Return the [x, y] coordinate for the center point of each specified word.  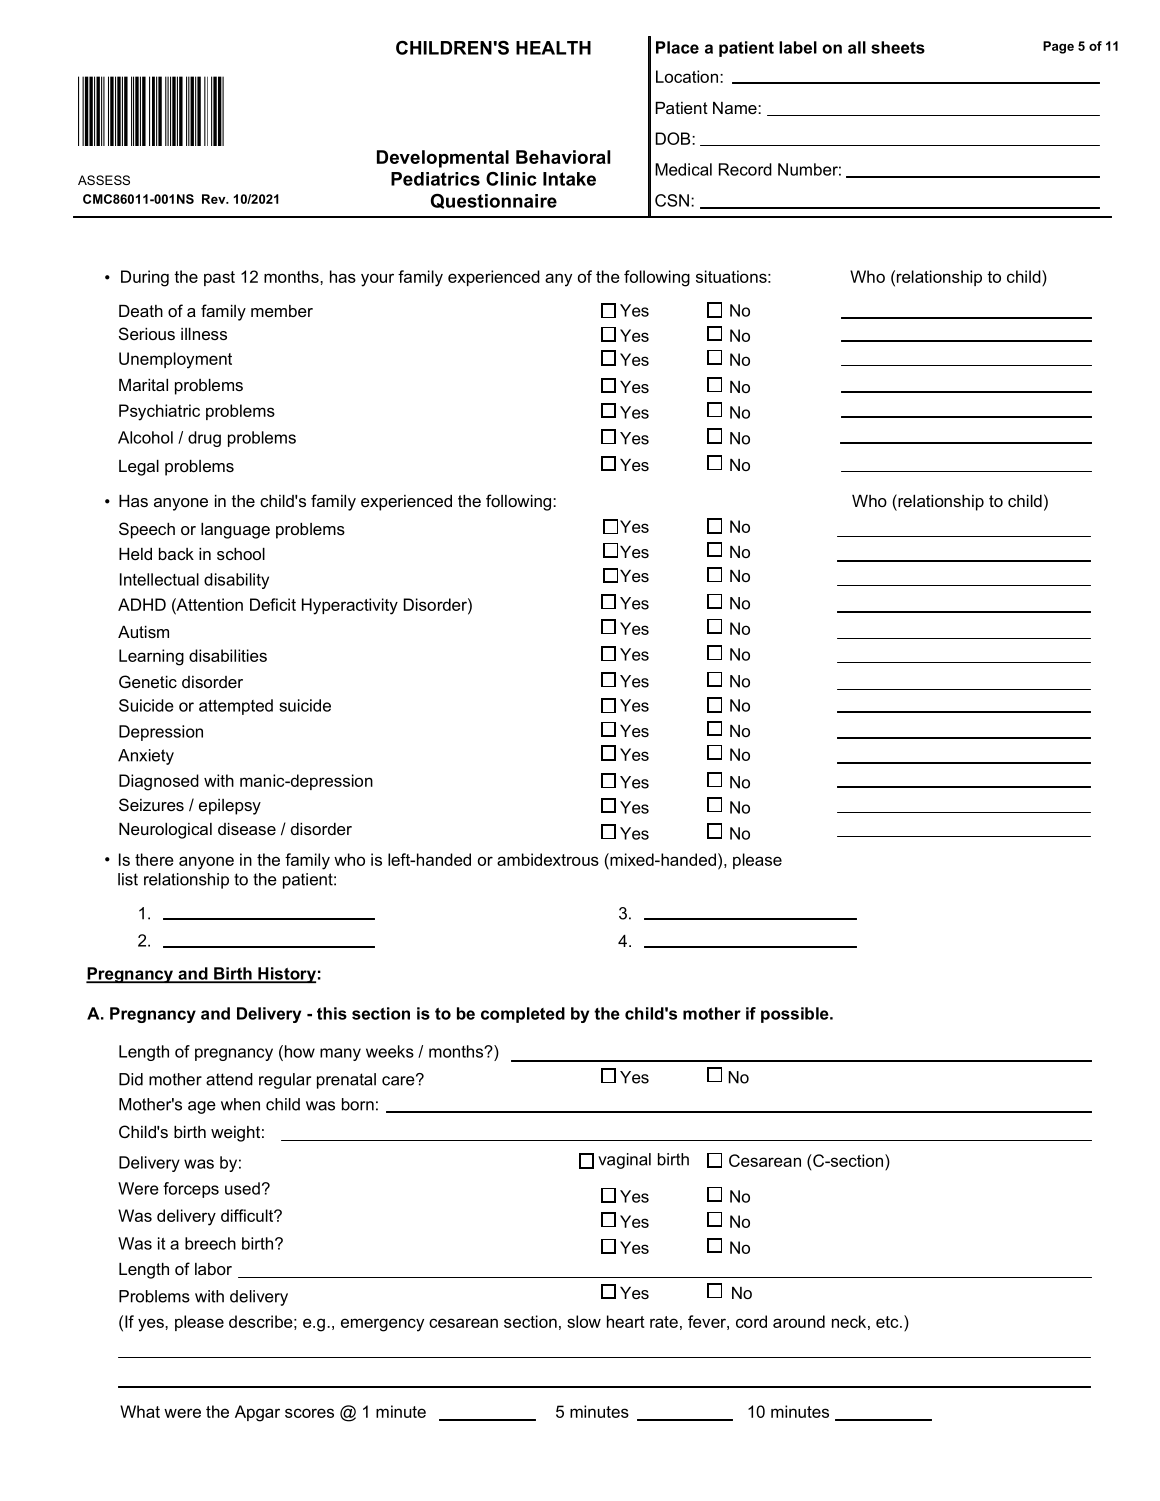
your [377, 280]
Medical [683, 169]
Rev [215, 199]
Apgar [257, 1413]
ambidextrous [548, 859]
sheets [898, 47]
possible [796, 1015]
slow [584, 1321]
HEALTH [553, 48]
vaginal [624, 1161]
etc [888, 1322]
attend [229, 1079]
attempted [236, 707]
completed [523, 1015]
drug [204, 439]
